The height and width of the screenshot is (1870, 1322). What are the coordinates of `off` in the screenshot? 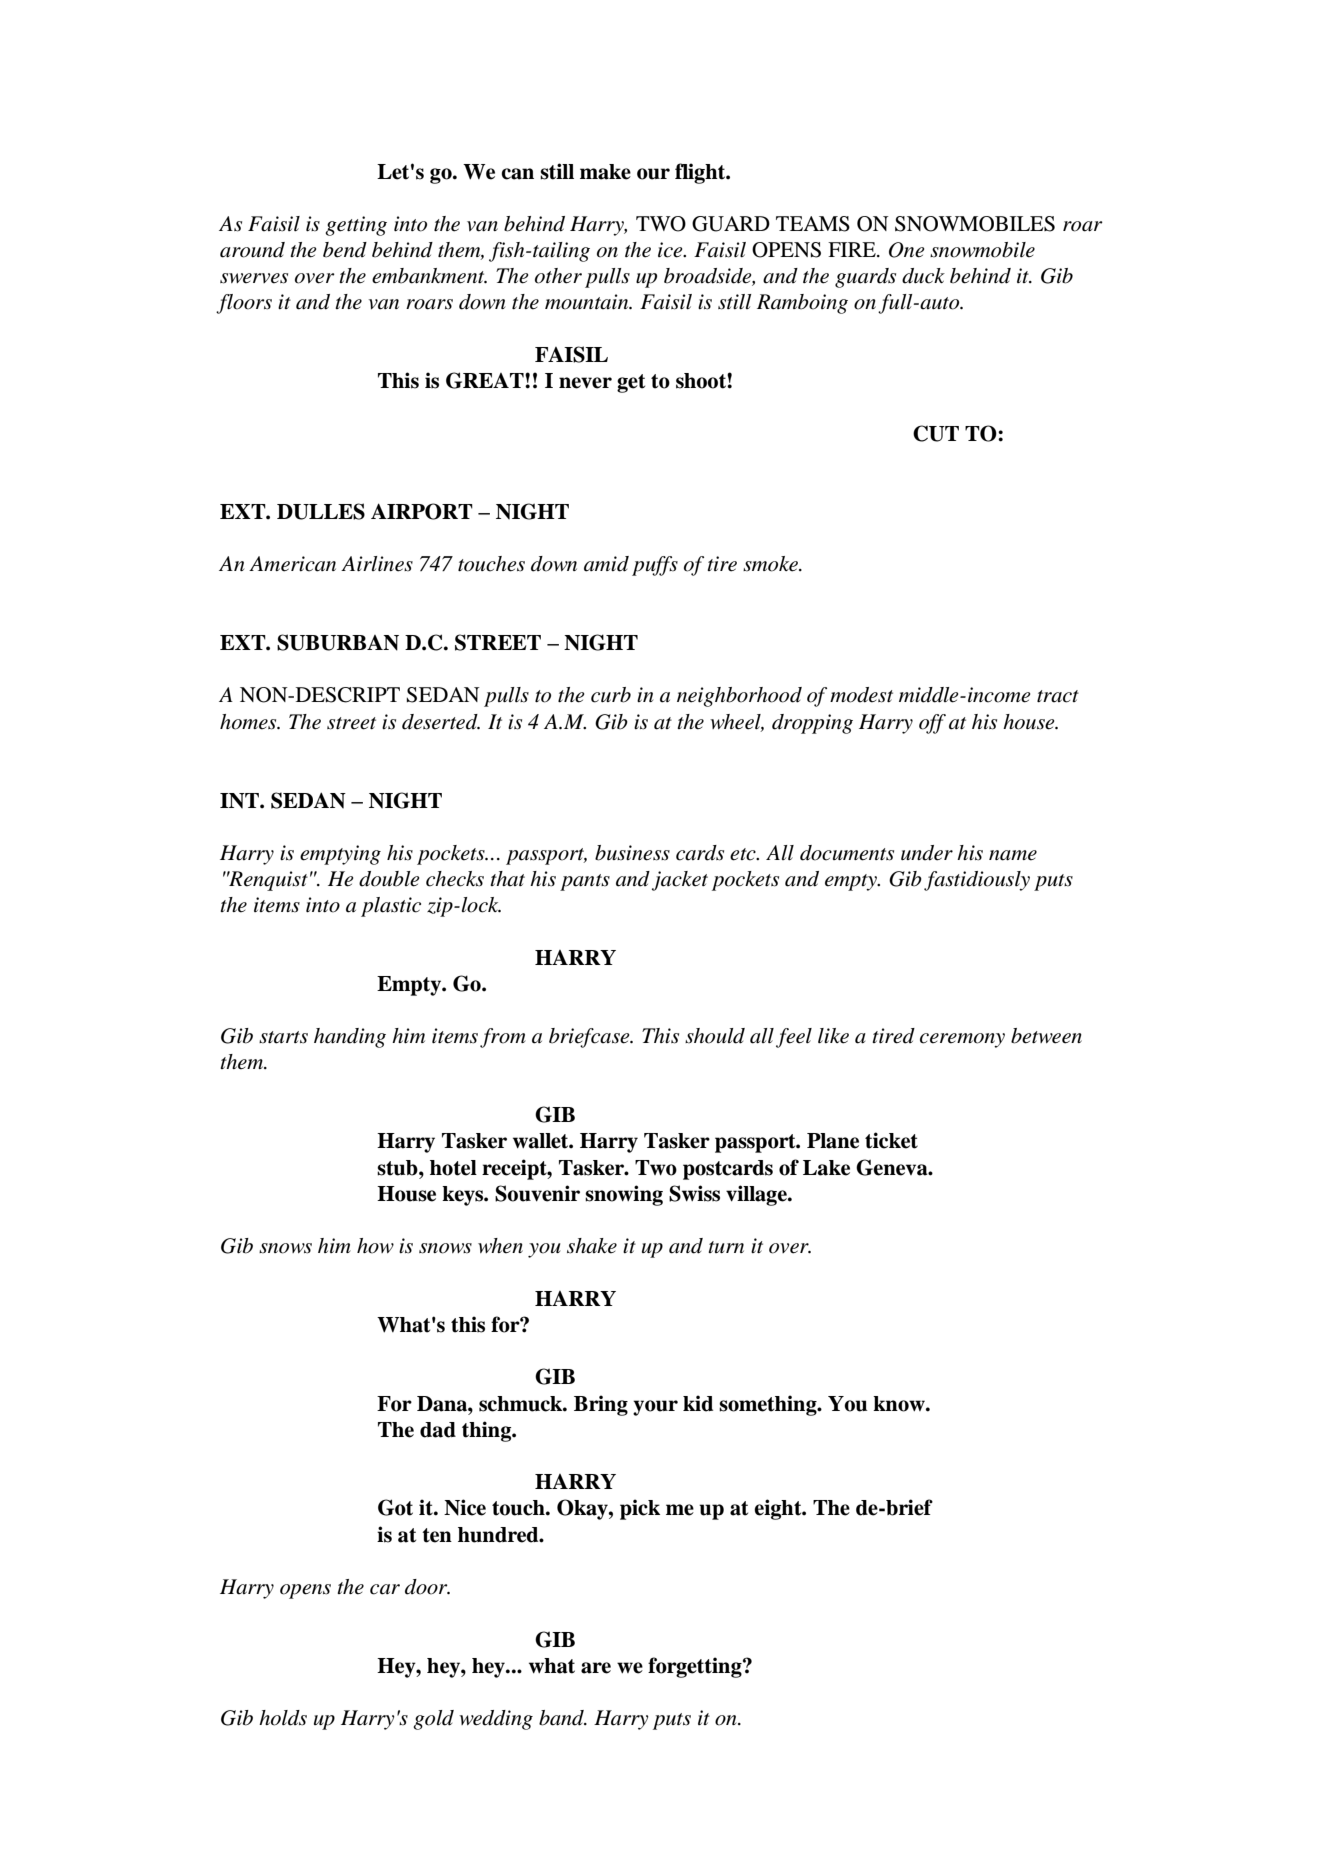 It's located at (932, 724).
